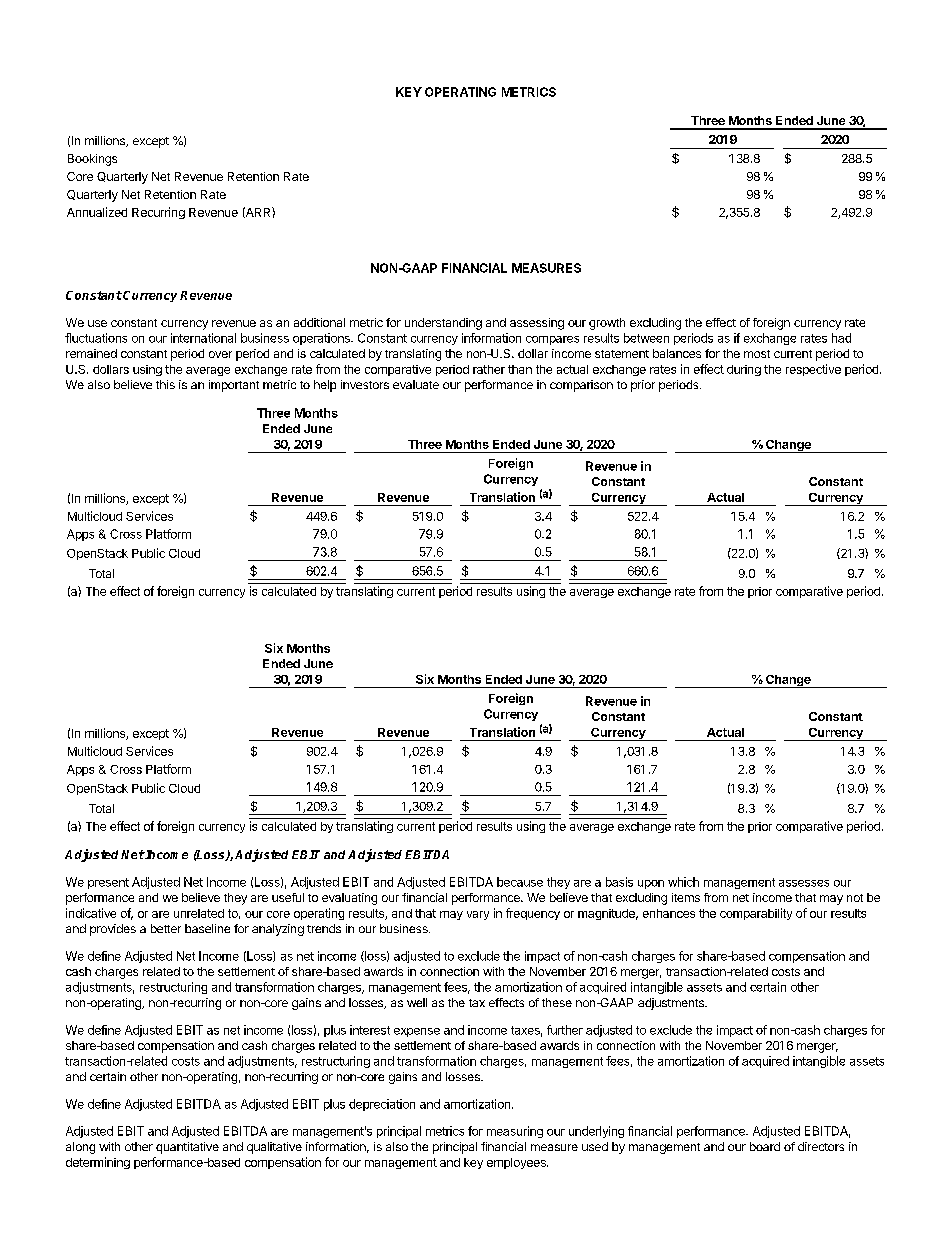  I want to click on assesses, so click(804, 883).
